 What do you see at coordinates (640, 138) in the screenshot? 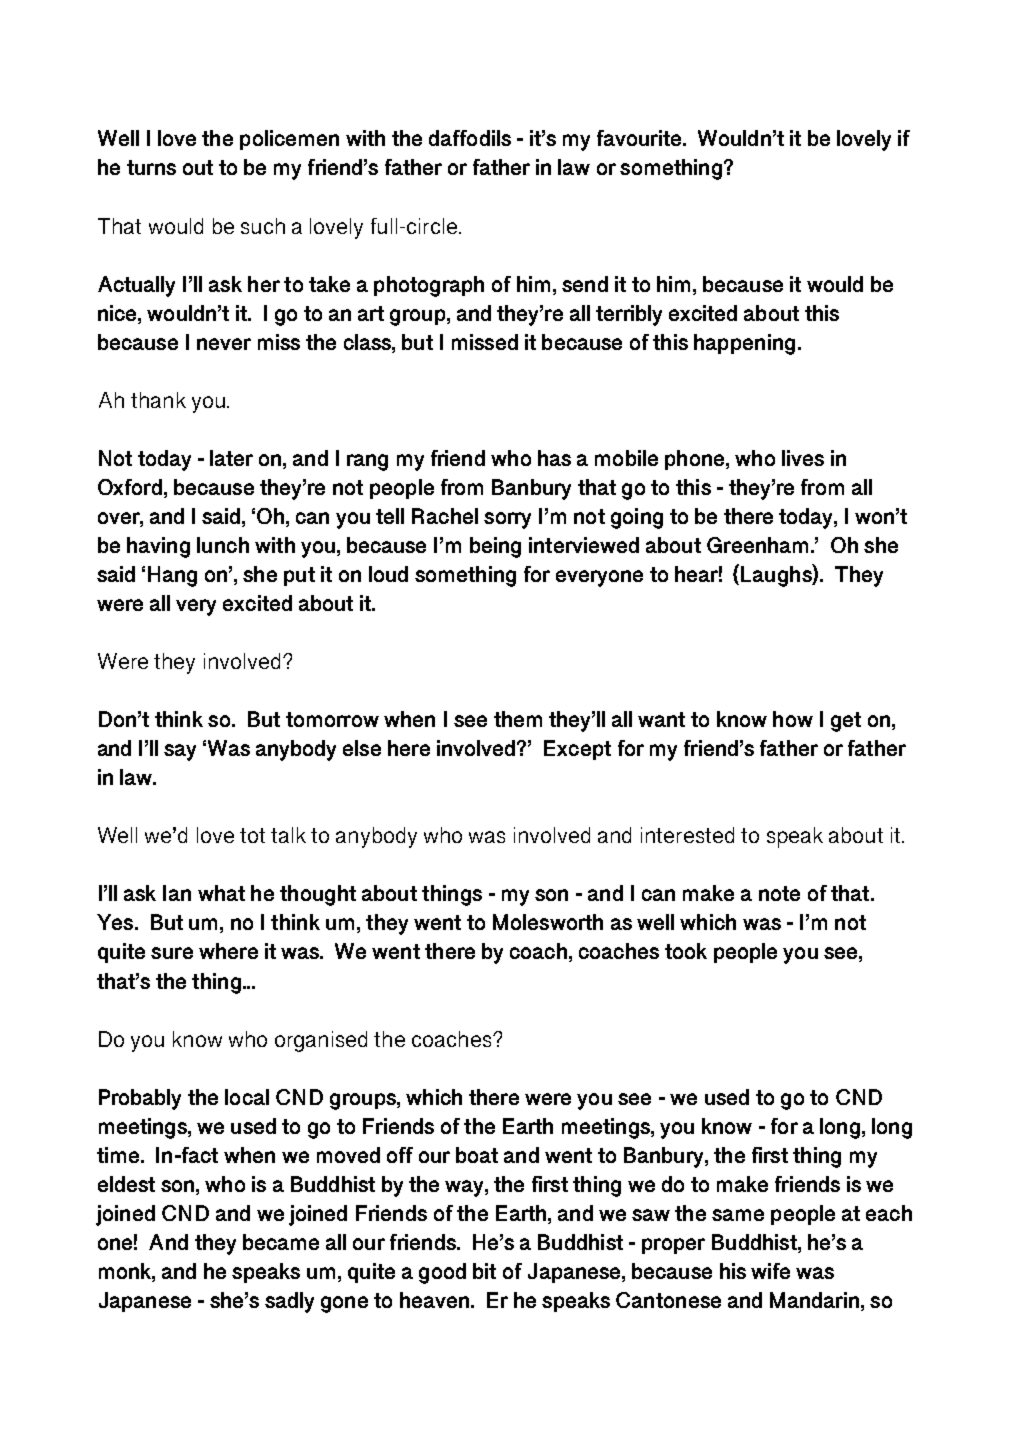
I see `favourite` at bounding box center [640, 138].
